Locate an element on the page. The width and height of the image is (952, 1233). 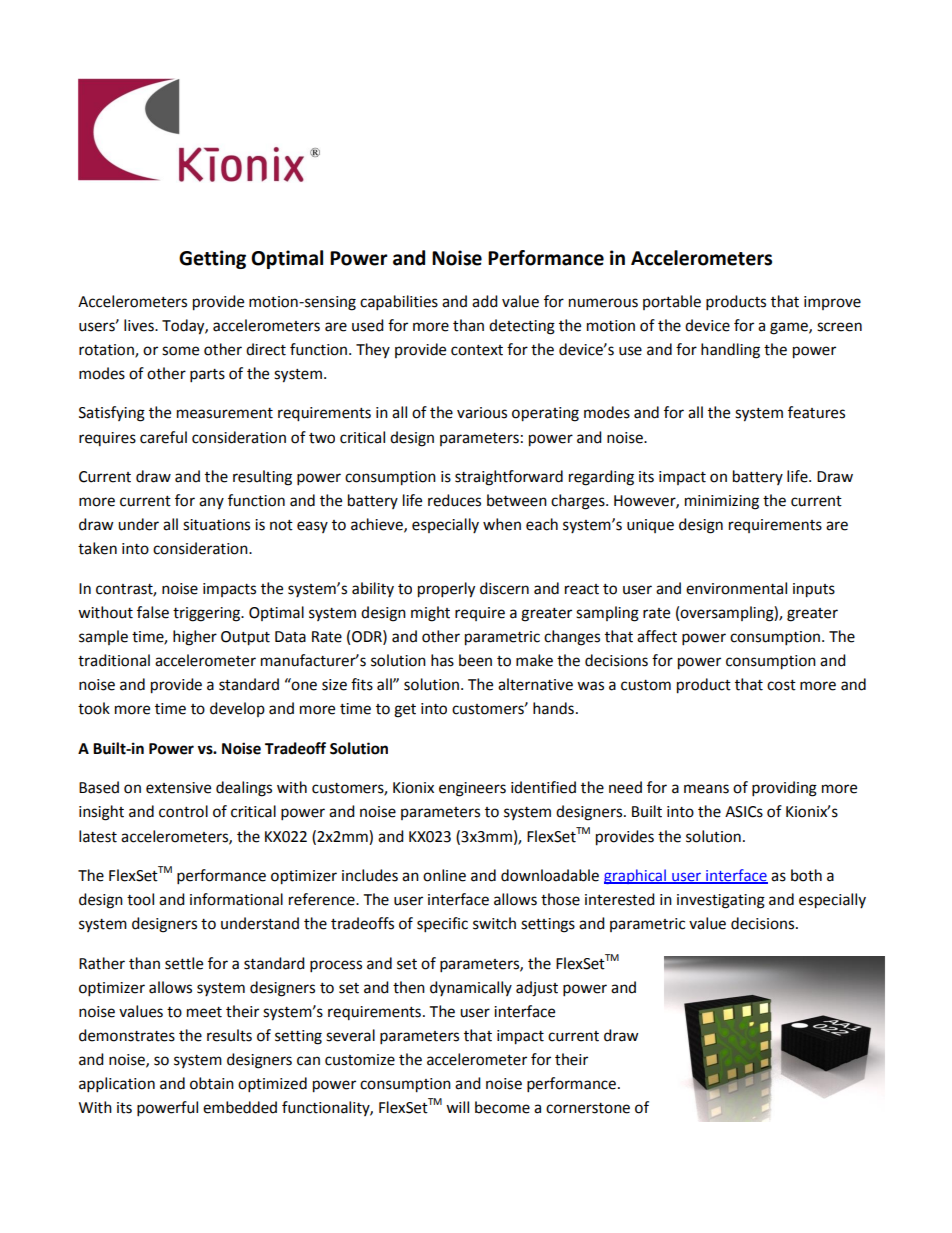
obtain is located at coordinates (212, 1083).
